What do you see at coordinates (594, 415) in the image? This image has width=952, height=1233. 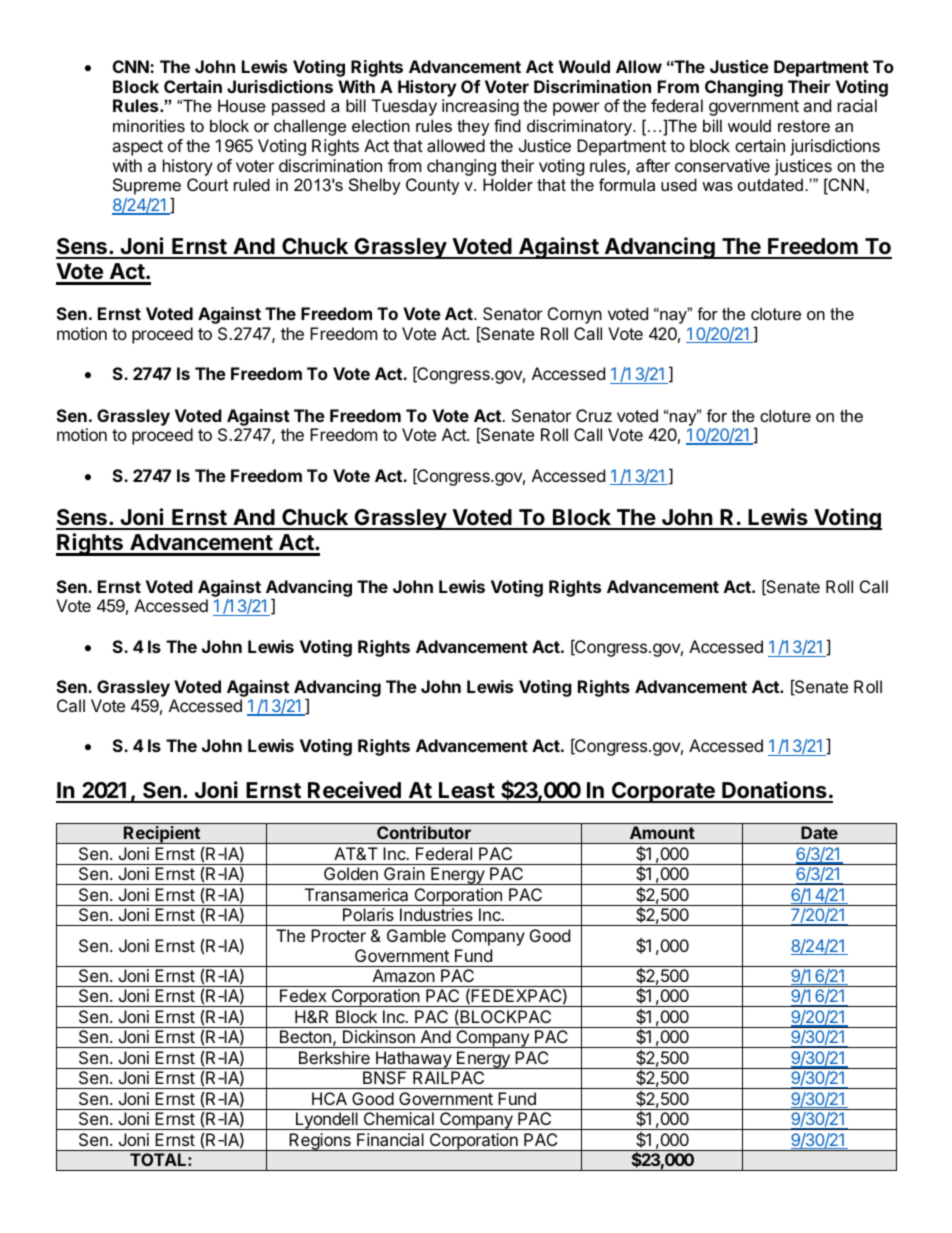 I see `Cruz` at bounding box center [594, 415].
